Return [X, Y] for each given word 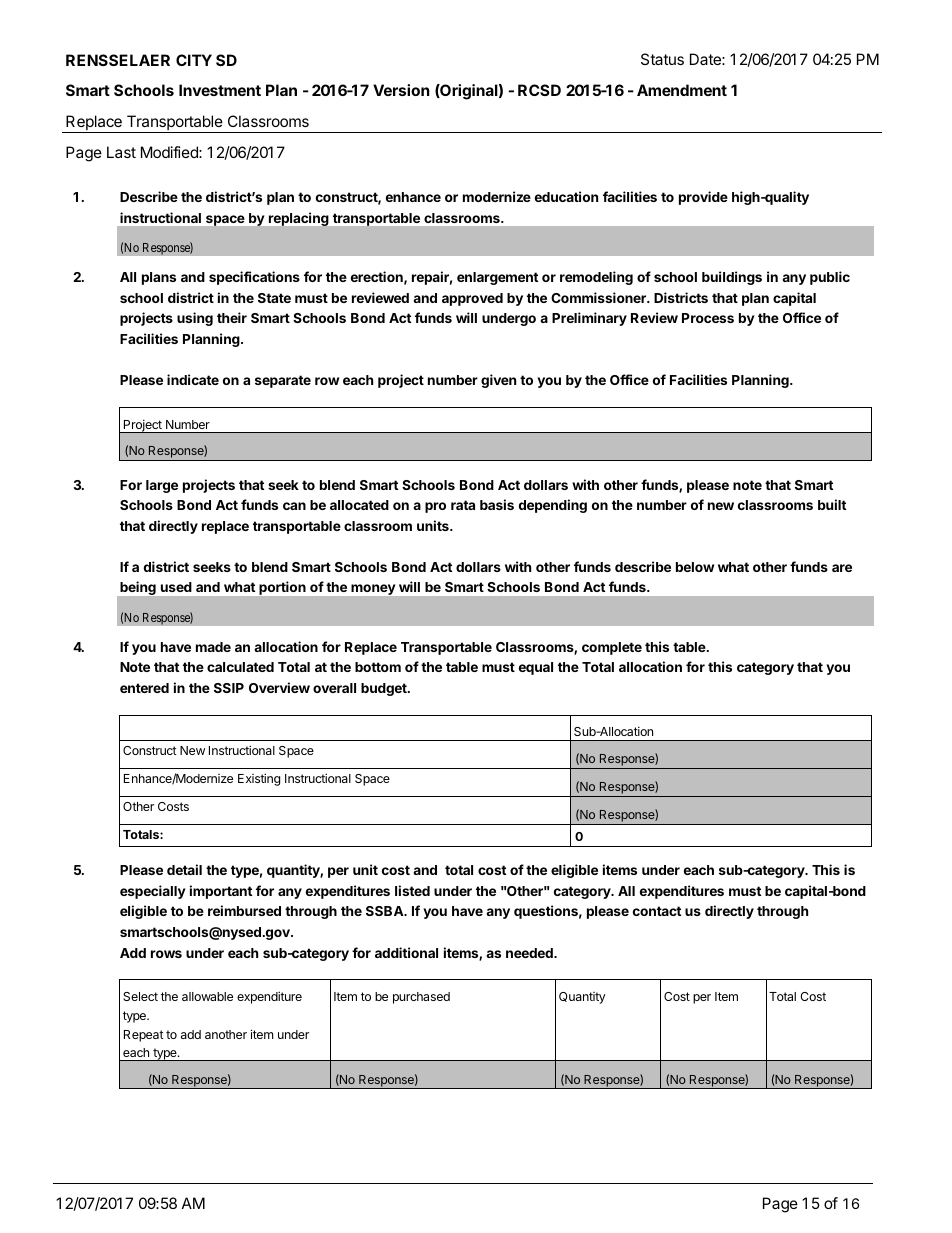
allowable [207, 996]
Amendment [682, 90]
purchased [421, 998]
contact [657, 911]
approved [472, 299]
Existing [259, 779]
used [176, 587]
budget [385, 689]
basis [497, 504]
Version [401, 90]
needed [530, 953]
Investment [220, 90]
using [195, 319]
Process [708, 318]
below [695, 567]
